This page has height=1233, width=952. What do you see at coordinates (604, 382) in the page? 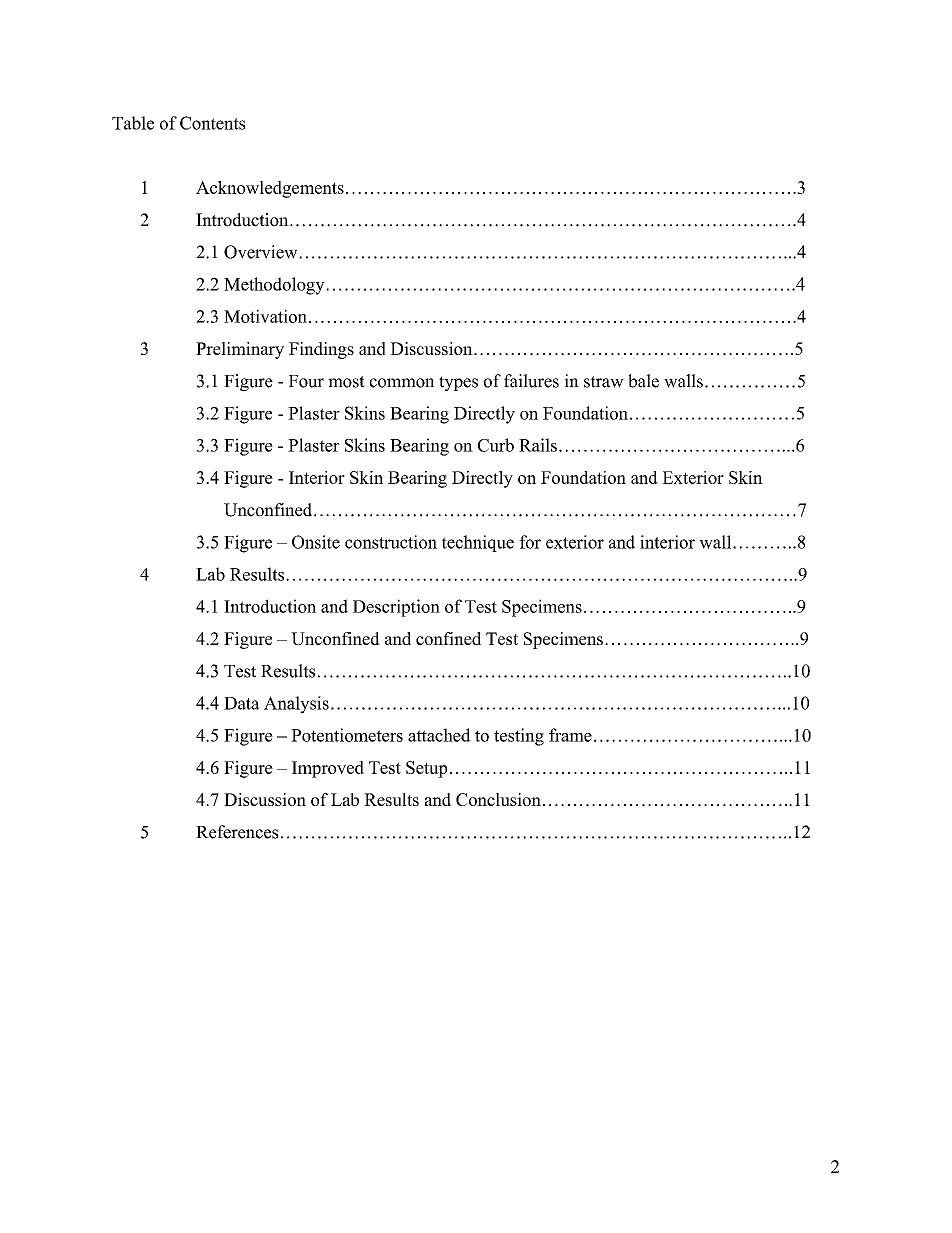
I see `straw` at bounding box center [604, 382].
